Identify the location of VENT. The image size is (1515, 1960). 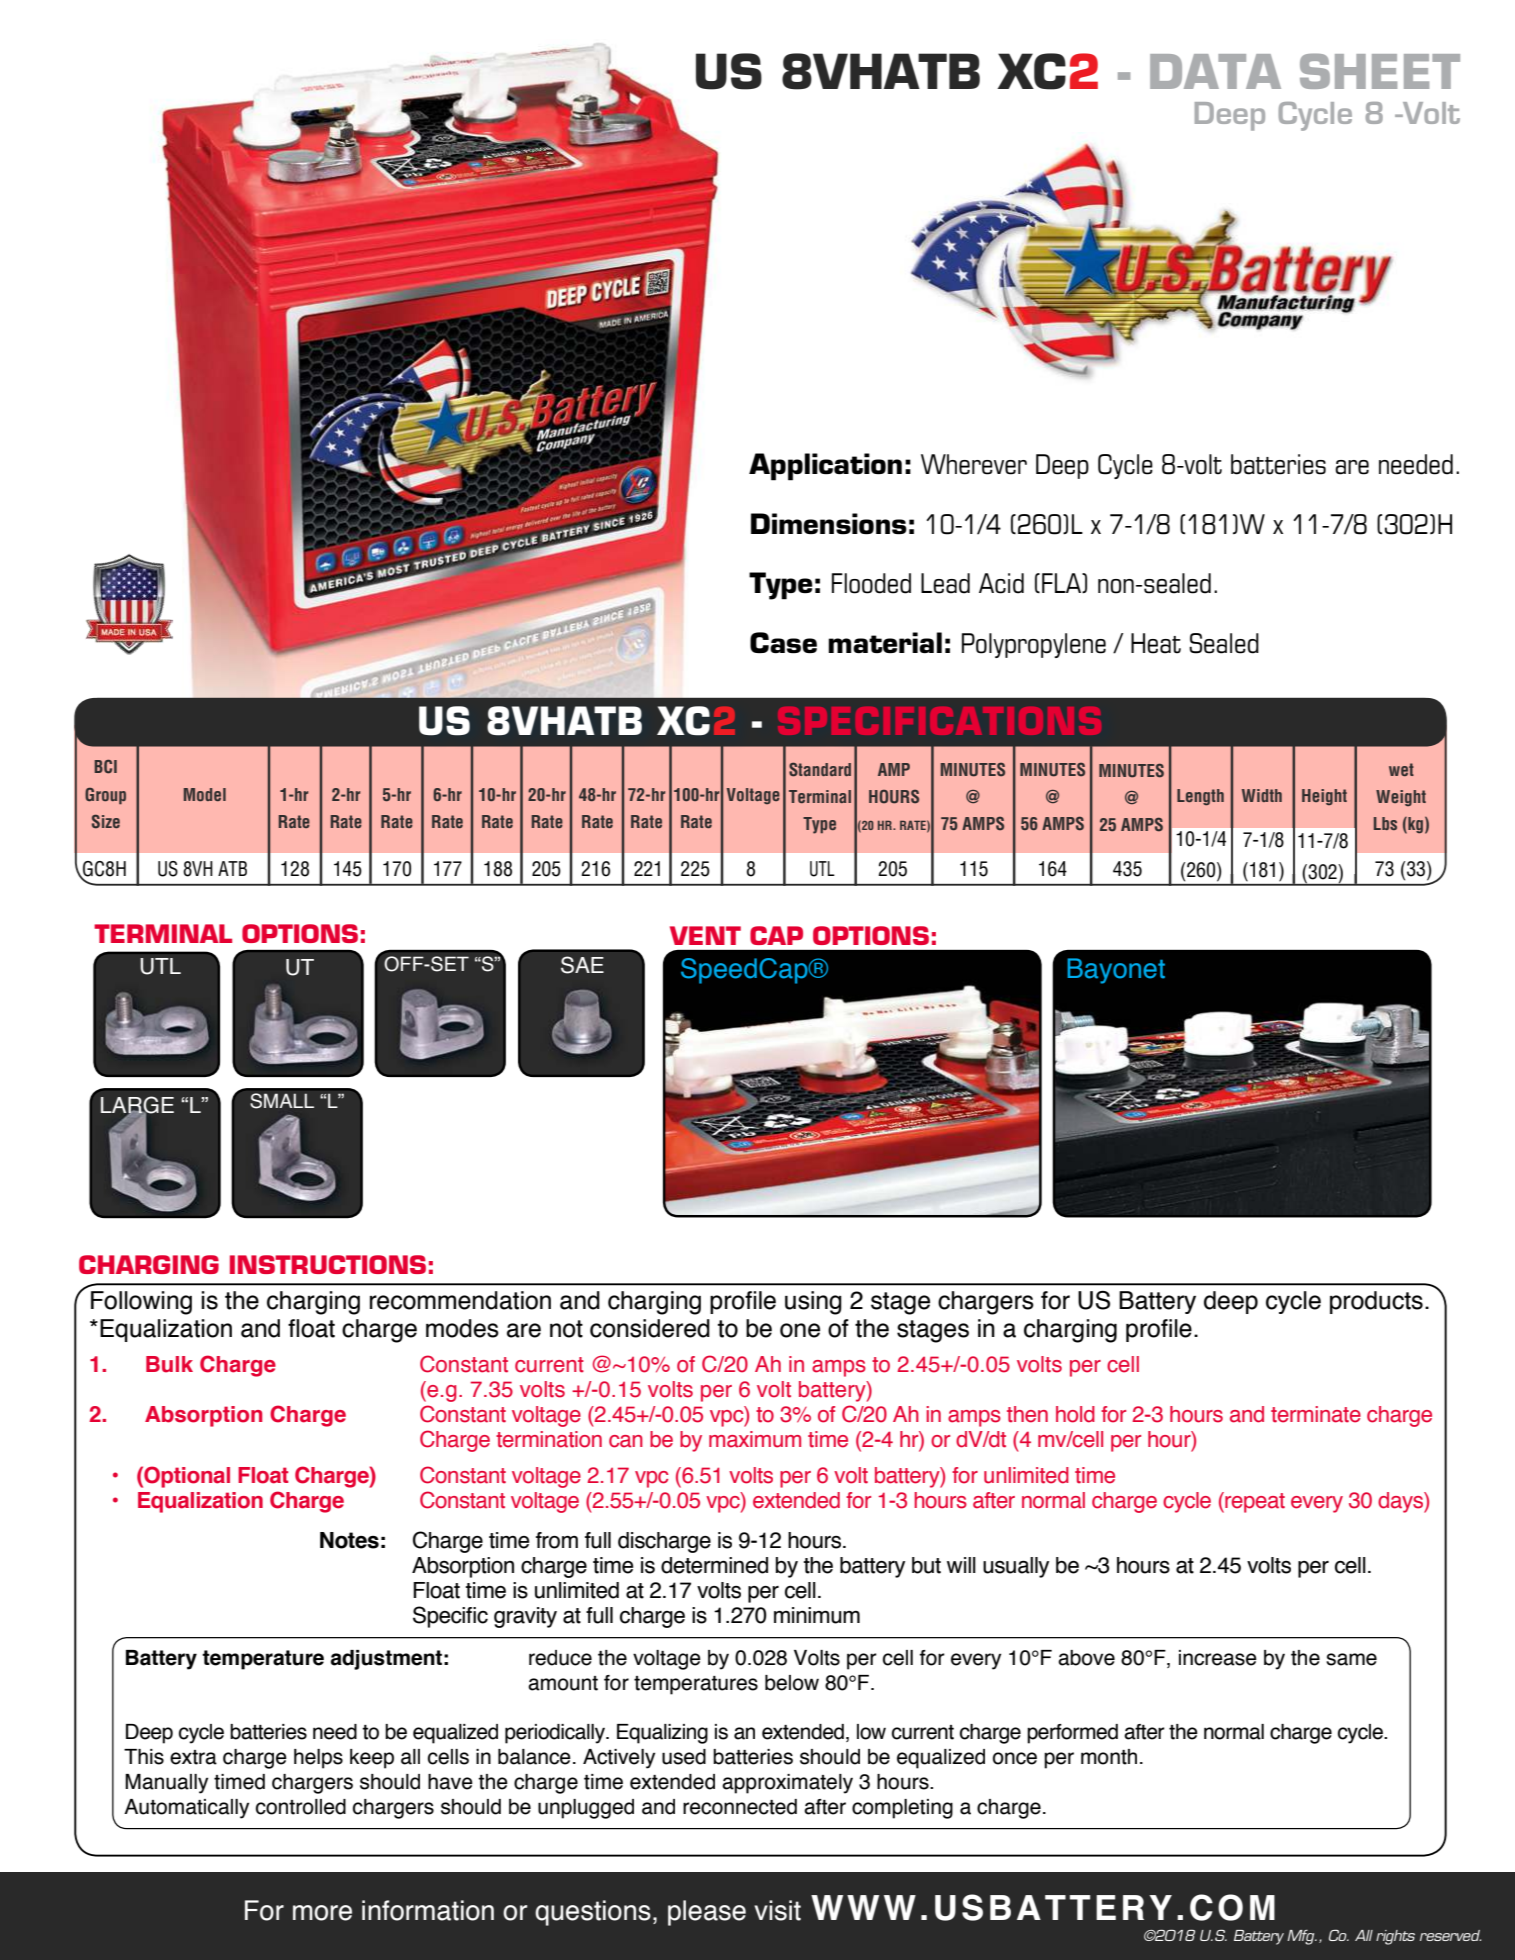
(705, 935).
